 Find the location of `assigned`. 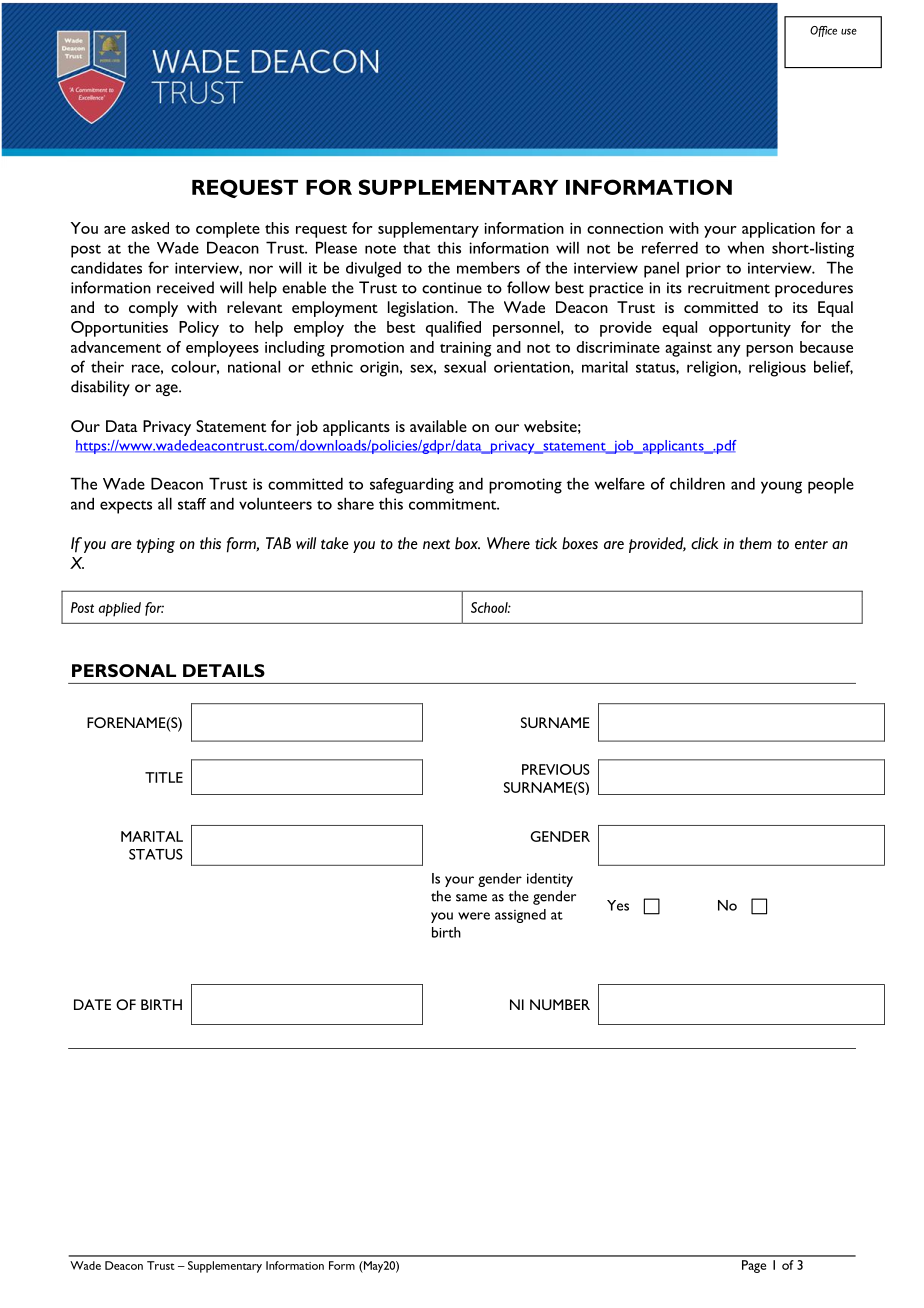

assigned is located at coordinates (520, 916).
